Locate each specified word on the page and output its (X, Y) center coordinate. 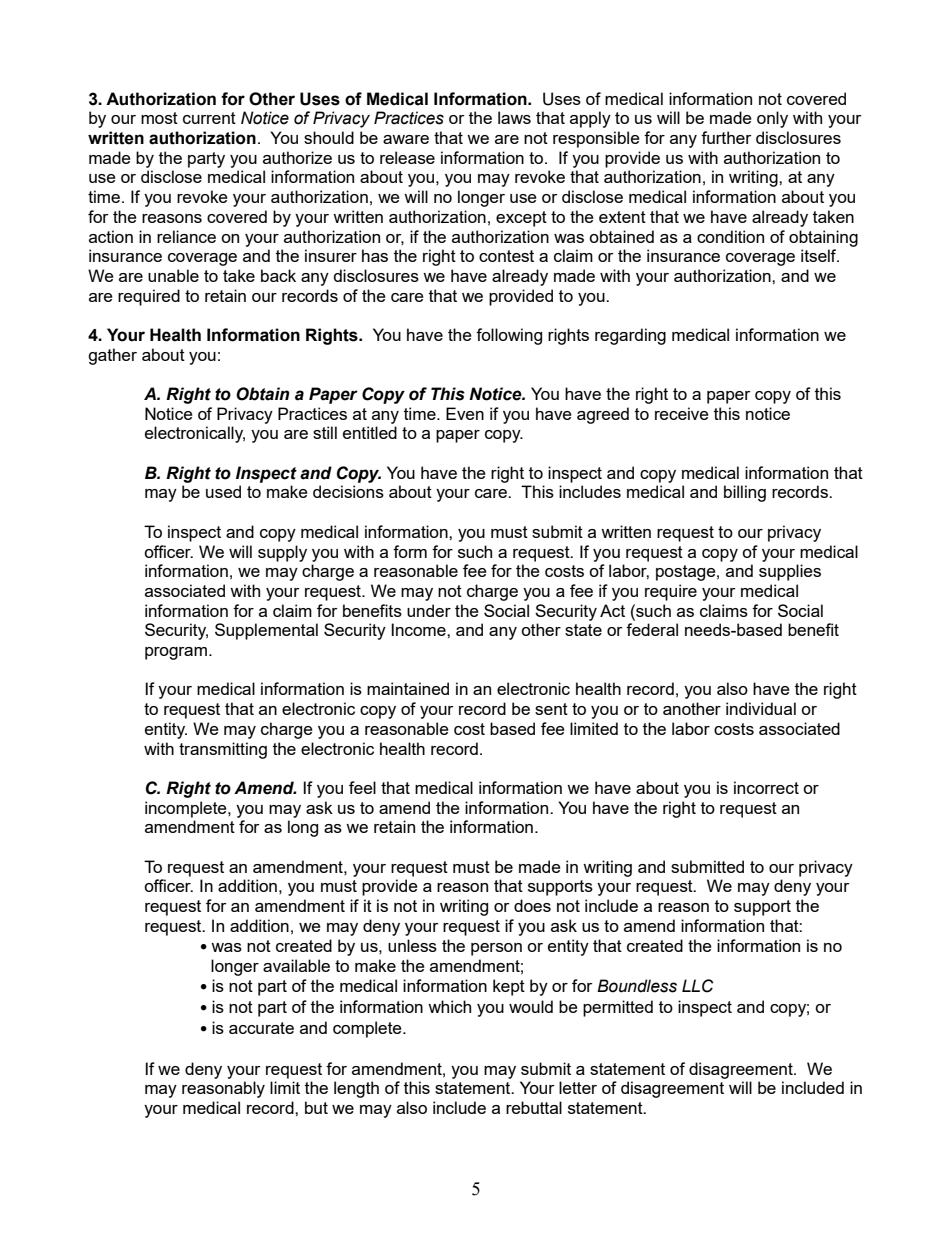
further (726, 137)
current (209, 118)
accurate (261, 1028)
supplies (790, 572)
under (429, 610)
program (176, 653)
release (407, 157)
